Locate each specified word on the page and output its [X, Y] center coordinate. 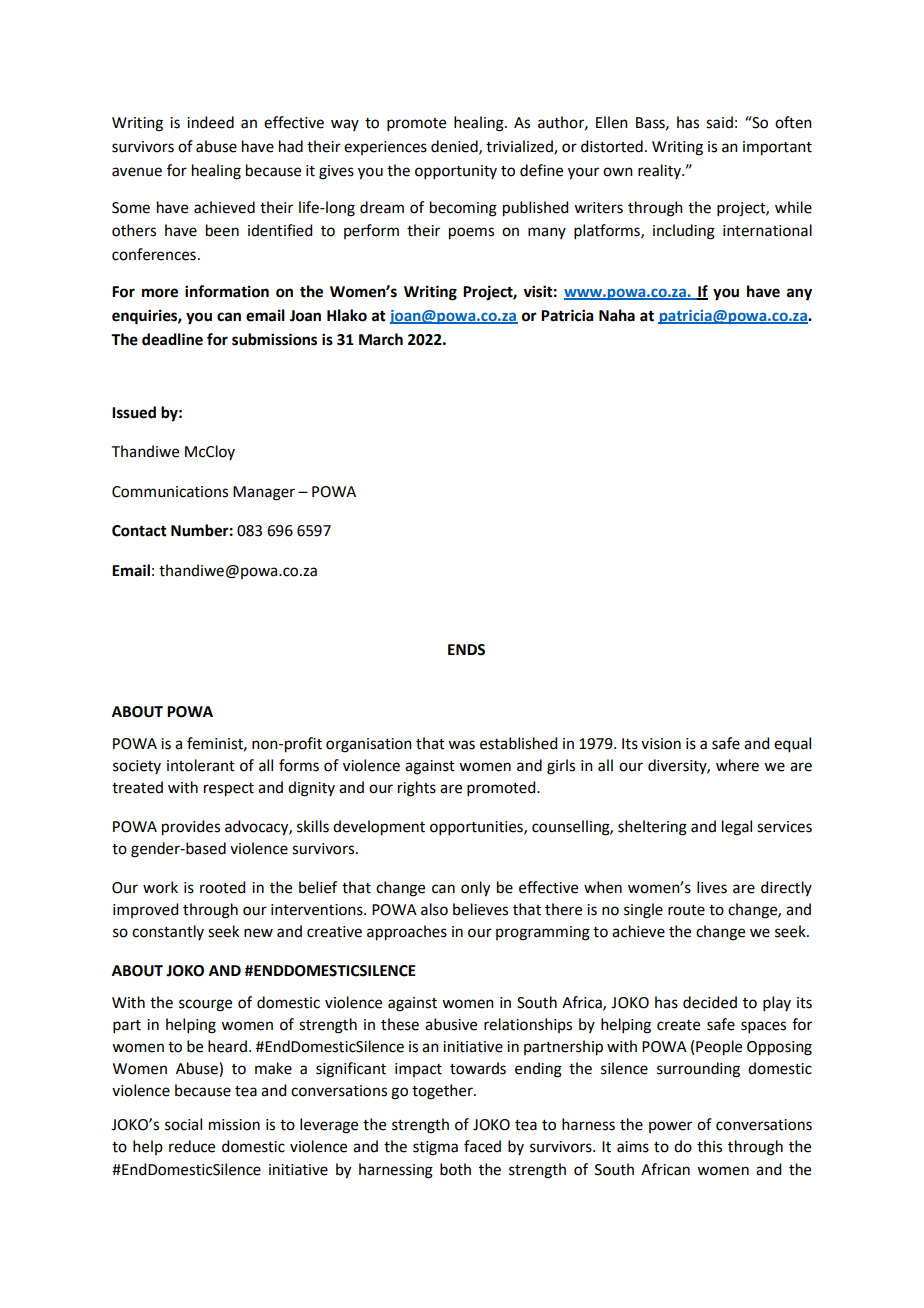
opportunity [456, 172]
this [709, 1146]
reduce [192, 1146]
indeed [210, 122]
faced [482, 1146]
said [719, 122]
